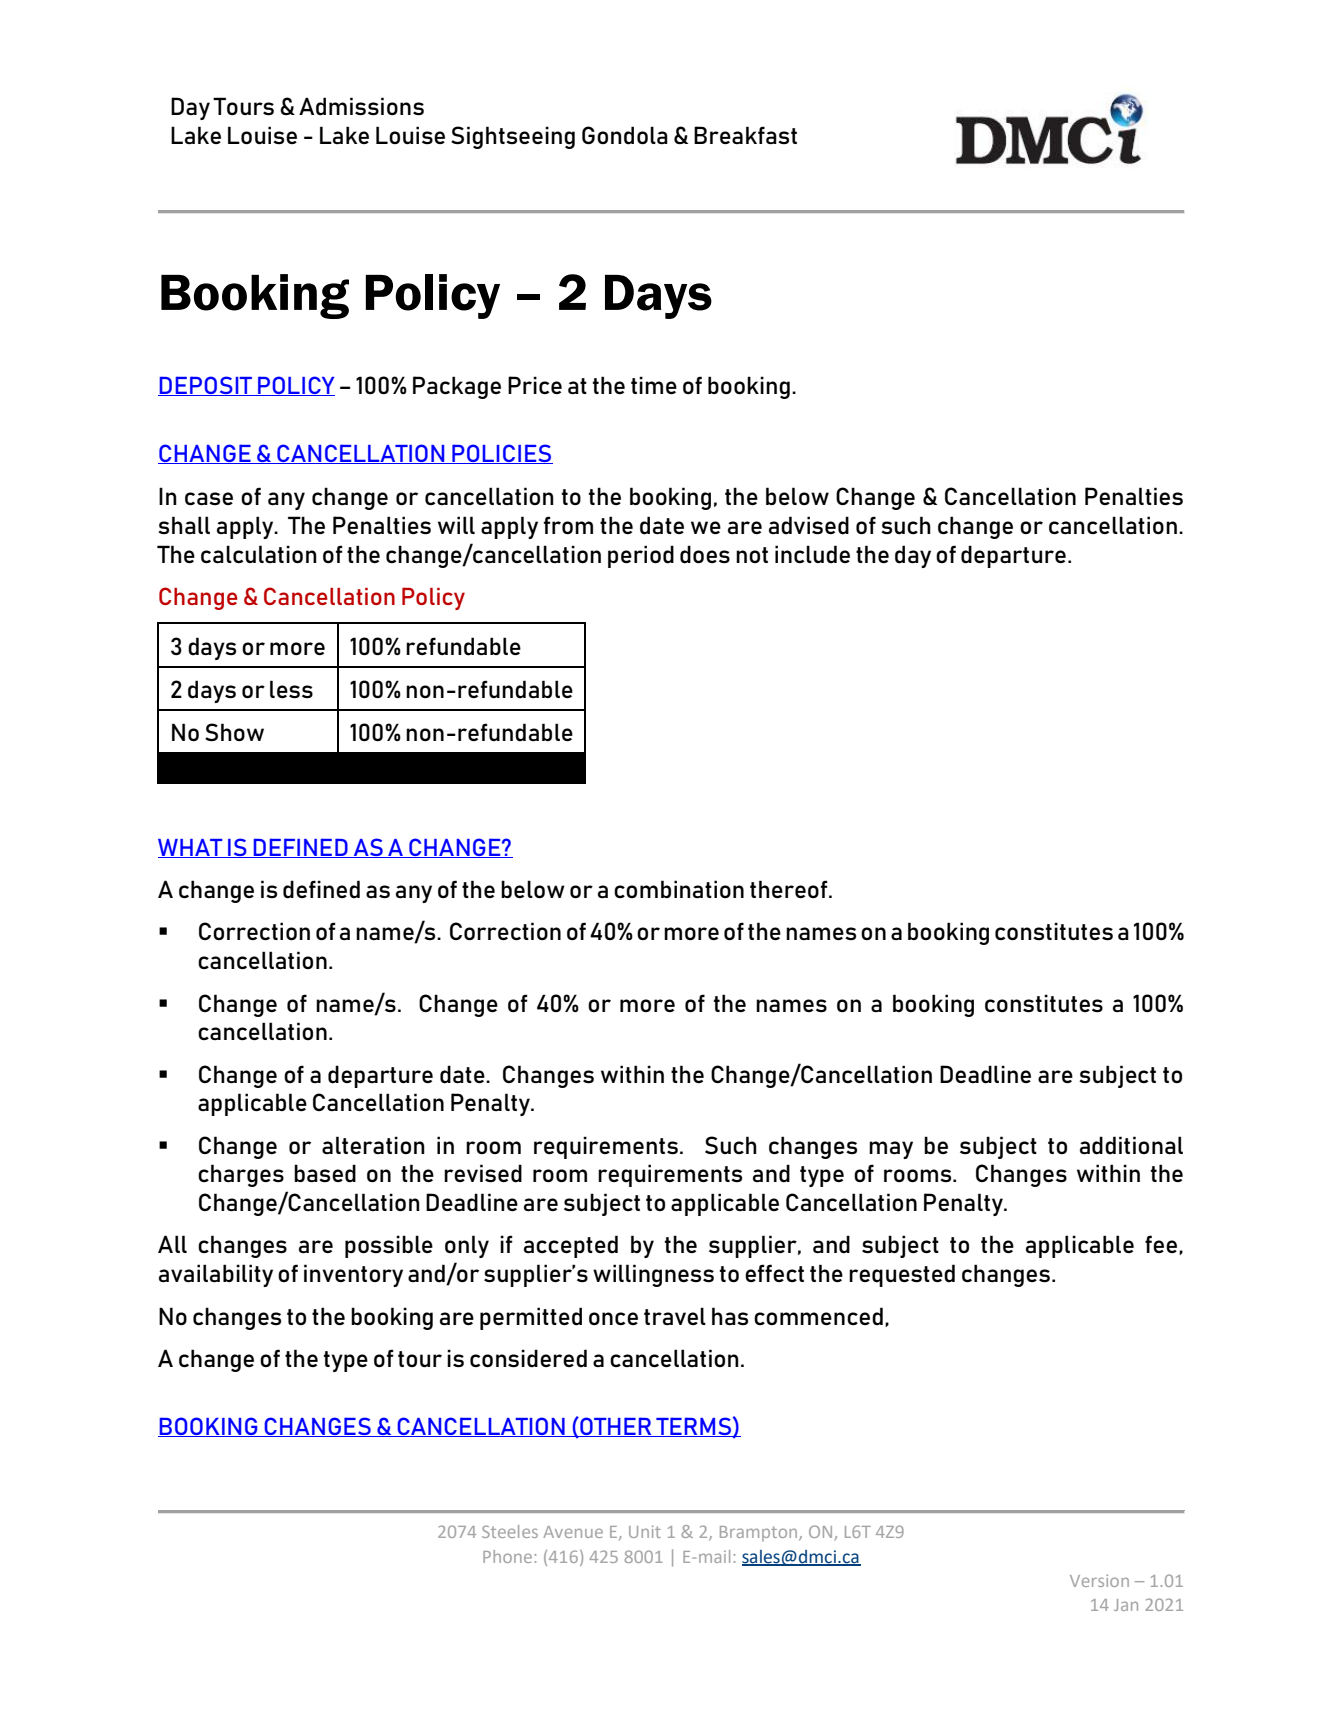 The width and height of the screenshot is (1342, 1736). I want to click on Price, so click(535, 385).
